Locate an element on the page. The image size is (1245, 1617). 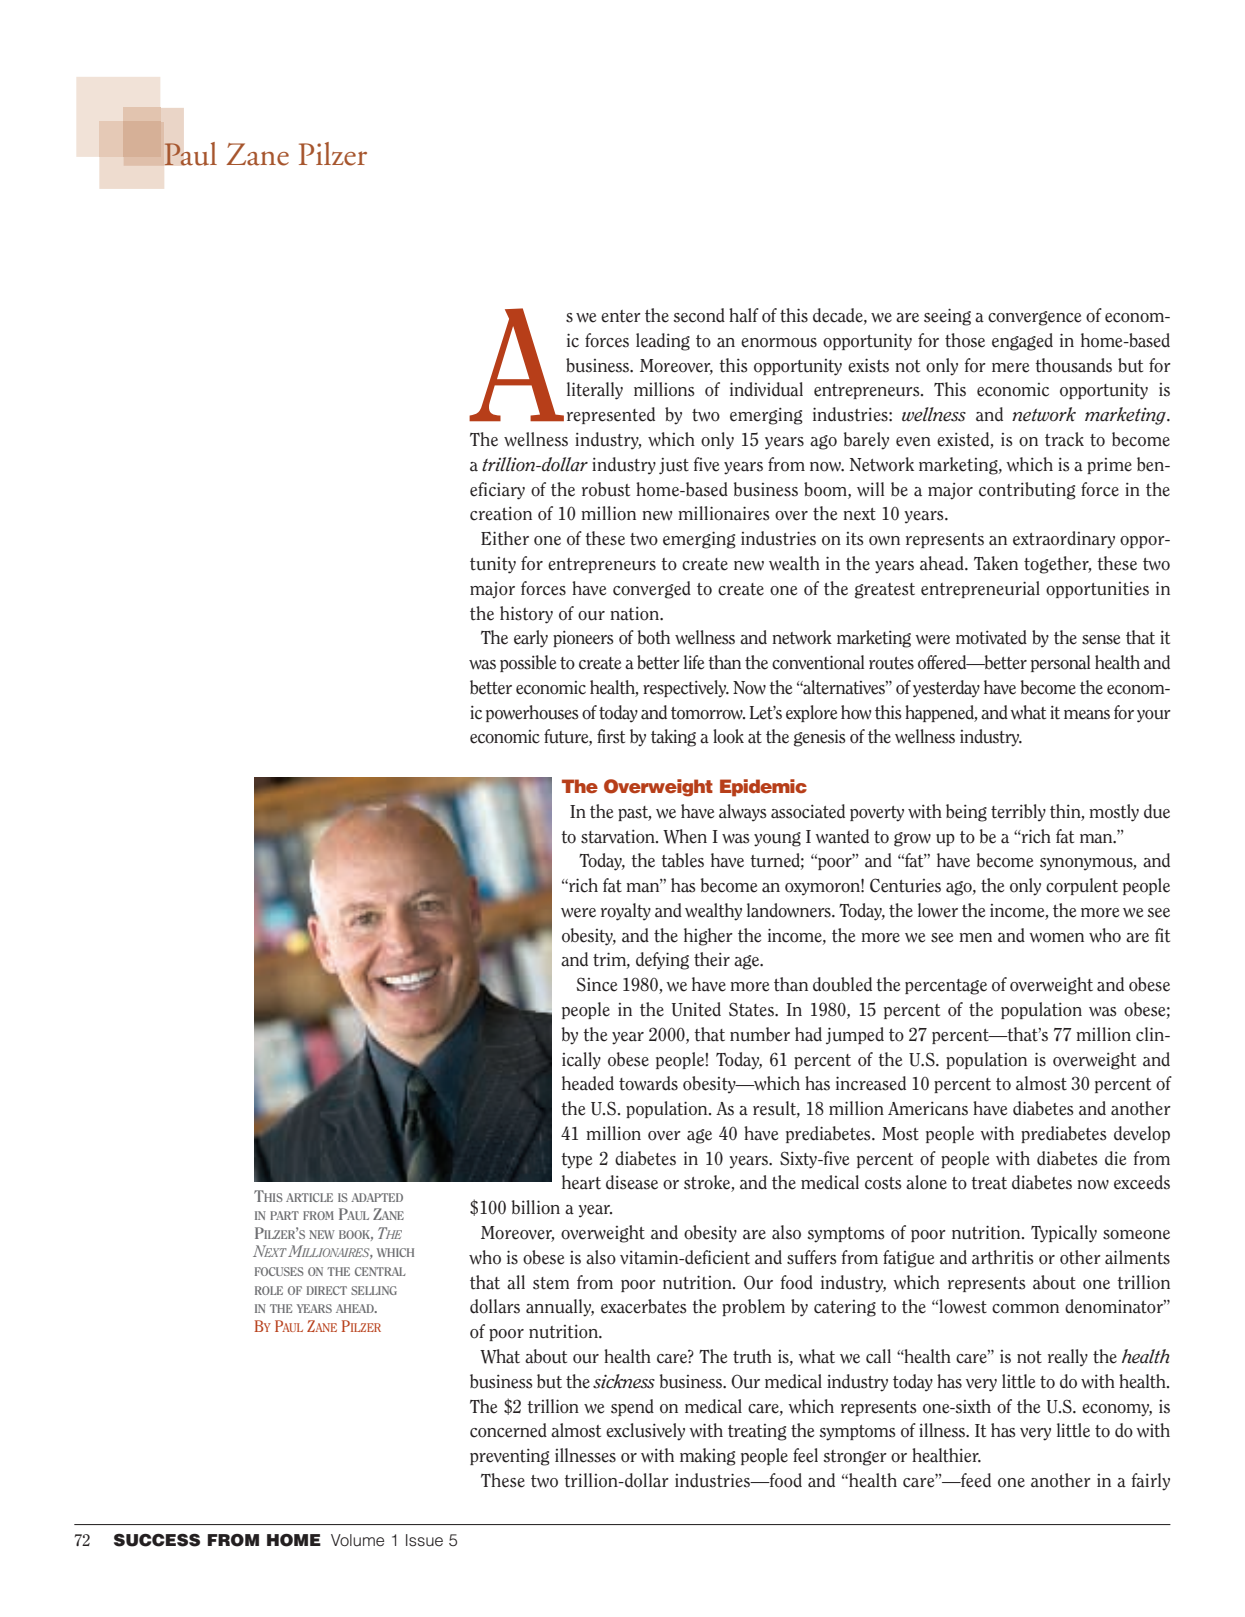
royalty is located at coordinates (626, 912).
